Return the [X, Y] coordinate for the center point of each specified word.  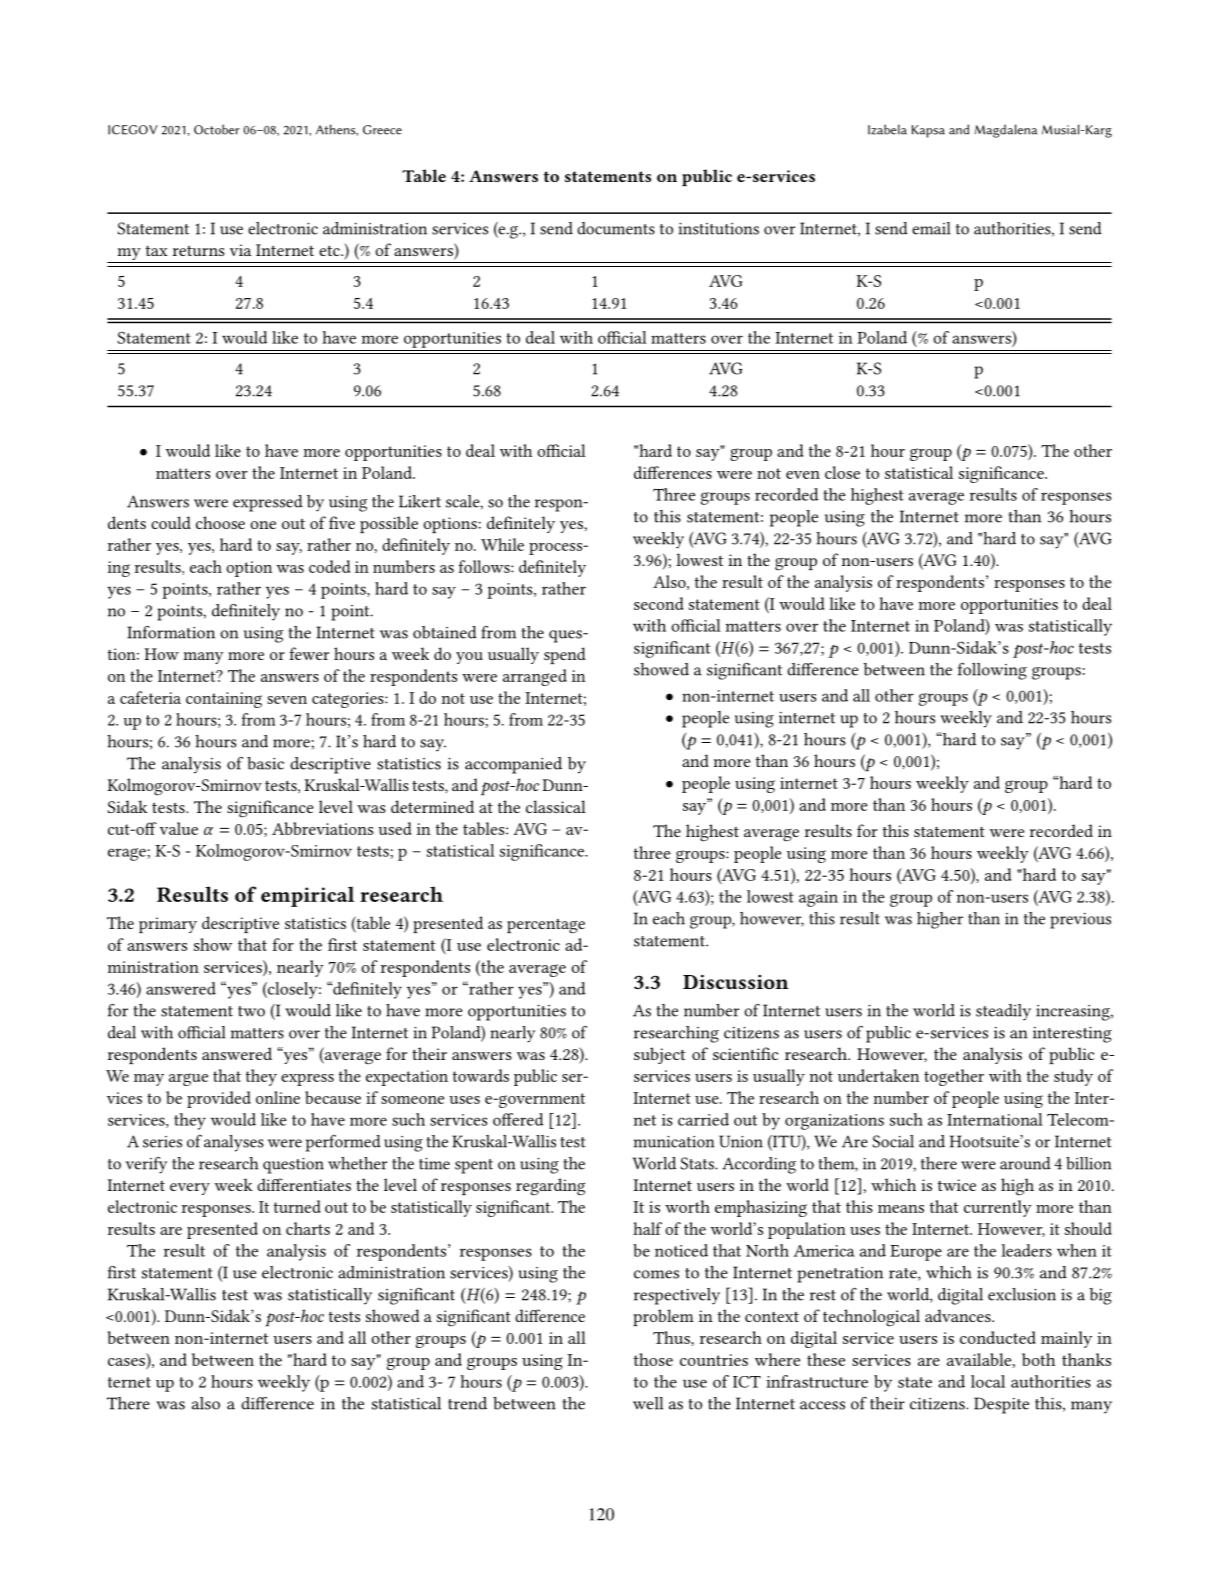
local [988, 1381]
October [217, 129]
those [653, 1359]
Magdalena [1005, 131]
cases [126, 1362]
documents [616, 228]
